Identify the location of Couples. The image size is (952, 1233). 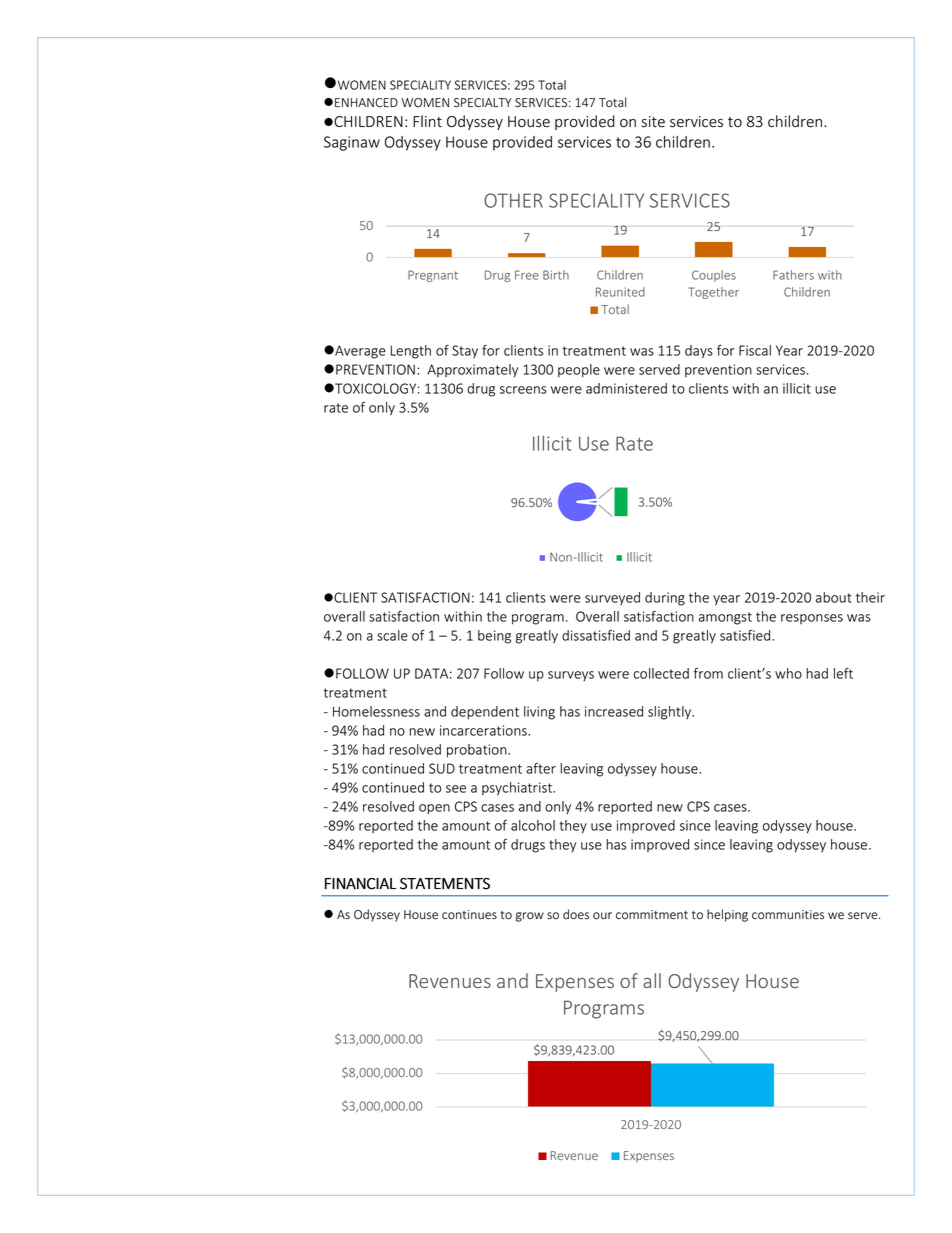
(714, 276).
